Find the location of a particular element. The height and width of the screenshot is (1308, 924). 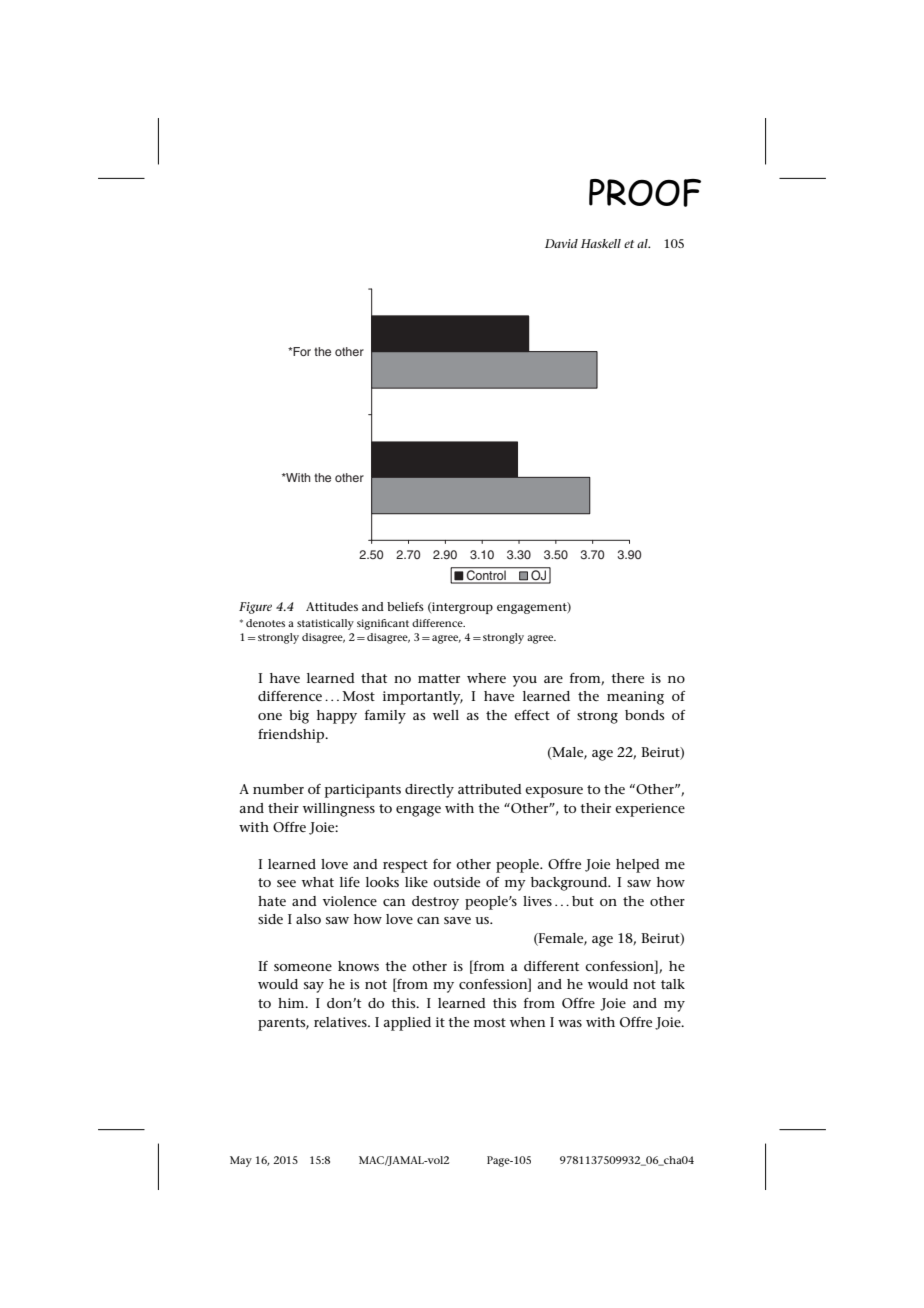

applied is located at coordinates (407, 1024).
